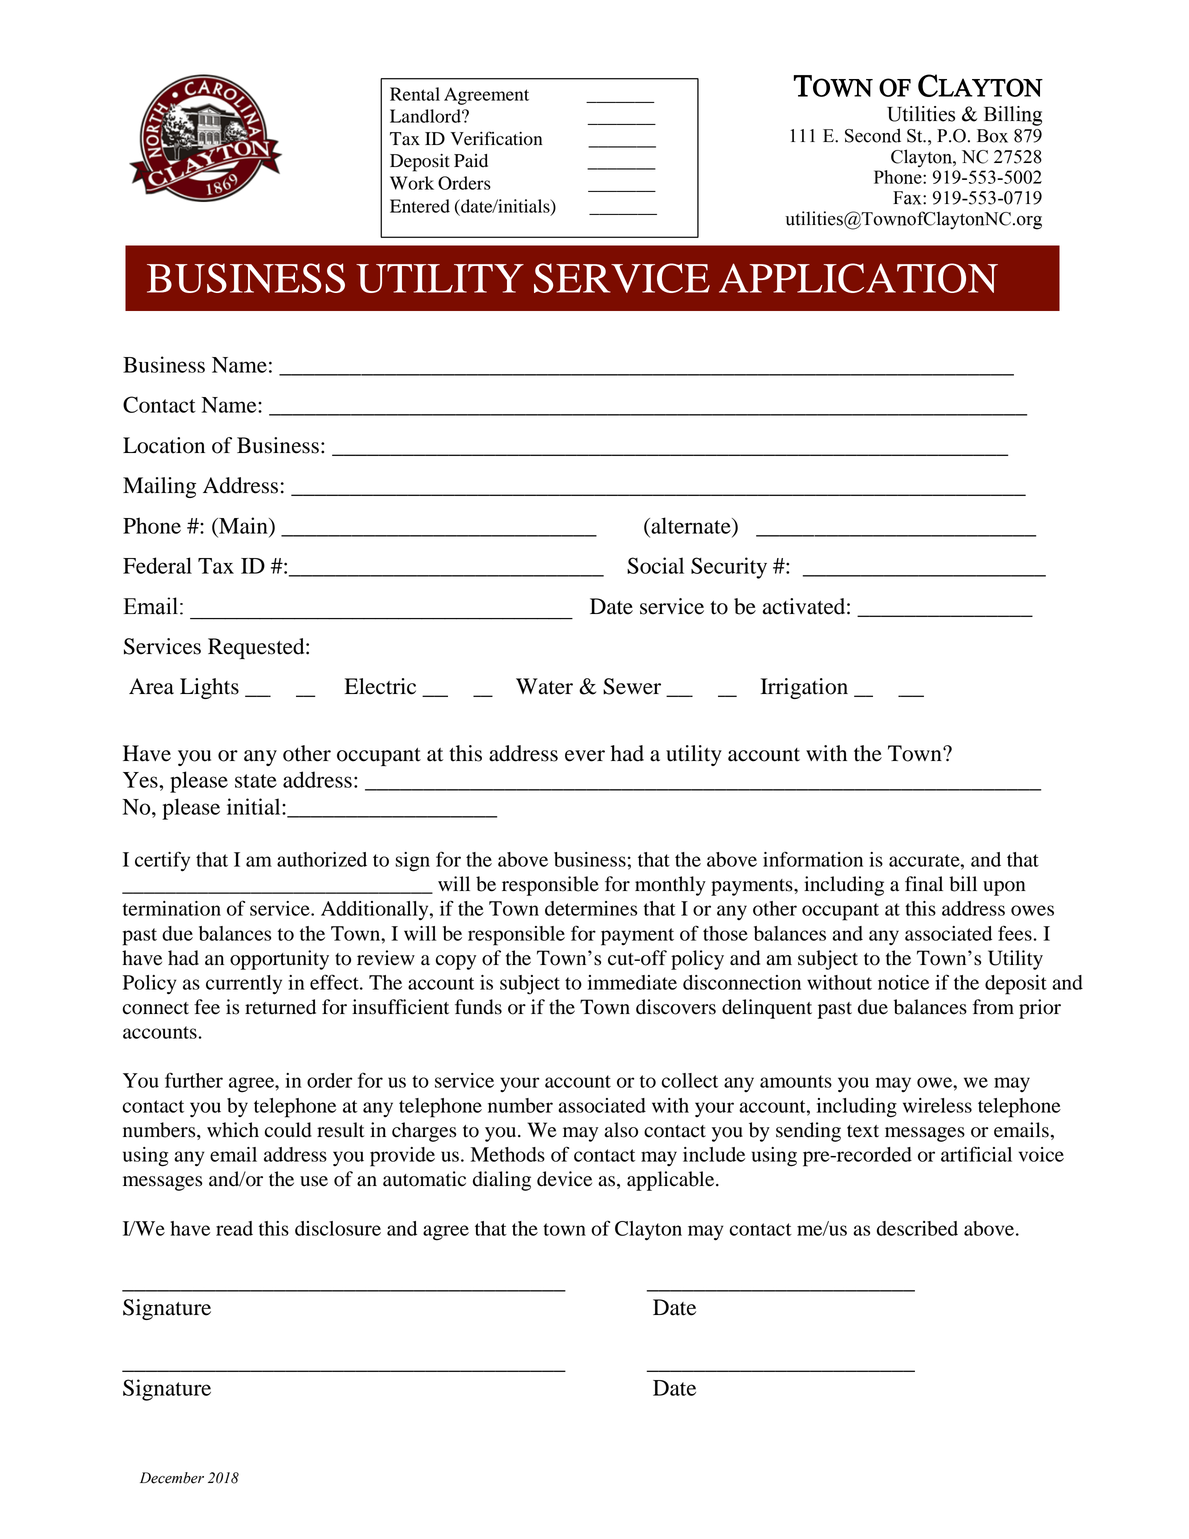 The width and height of the screenshot is (1189, 1539). Describe the element at coordinates (632, 982) in the screenshot. I see `immediate` at that location.
